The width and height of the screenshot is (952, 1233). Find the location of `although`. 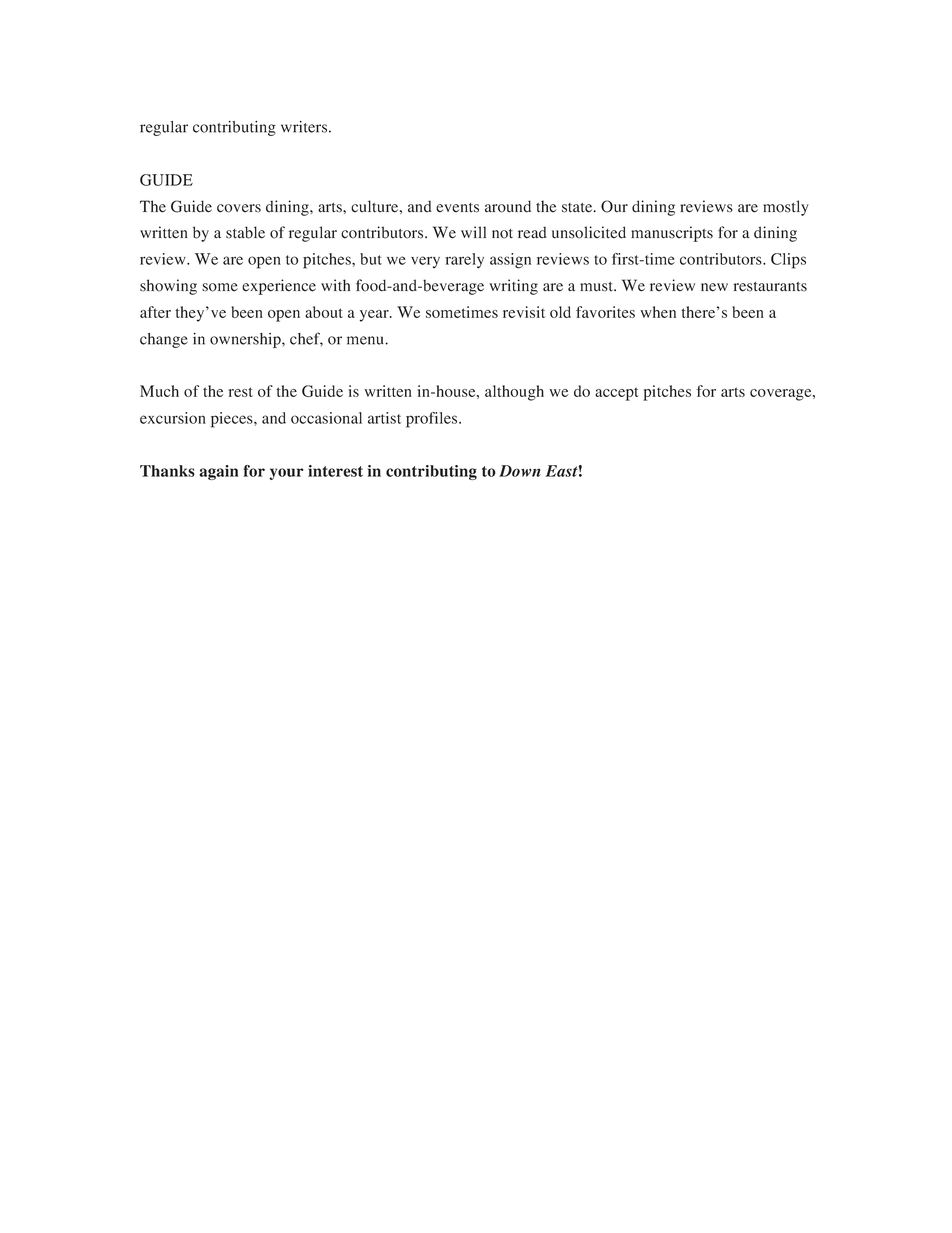

although is located at coordinates (514, 393).
